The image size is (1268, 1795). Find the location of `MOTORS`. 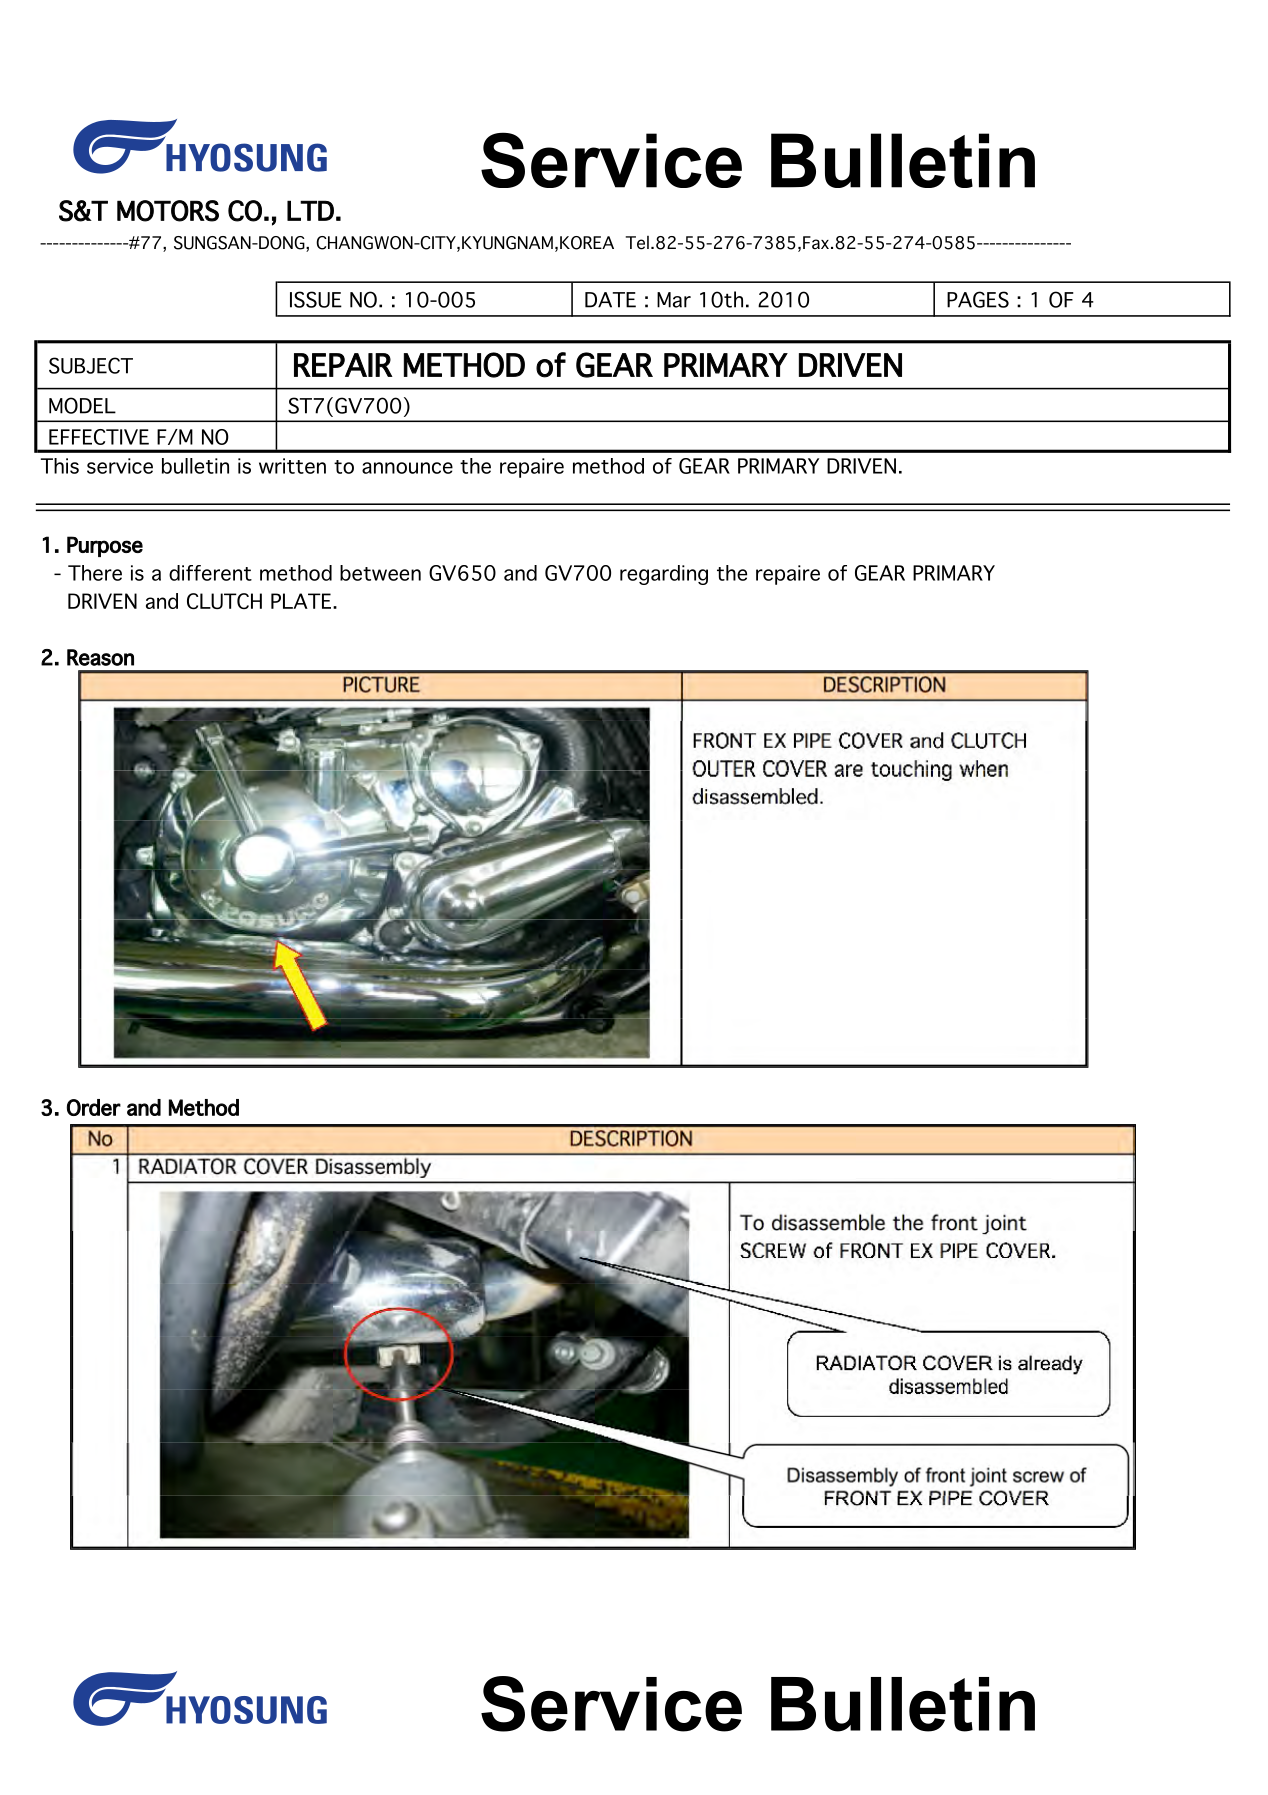

MOTORS is located at coordinates (168, 211).
